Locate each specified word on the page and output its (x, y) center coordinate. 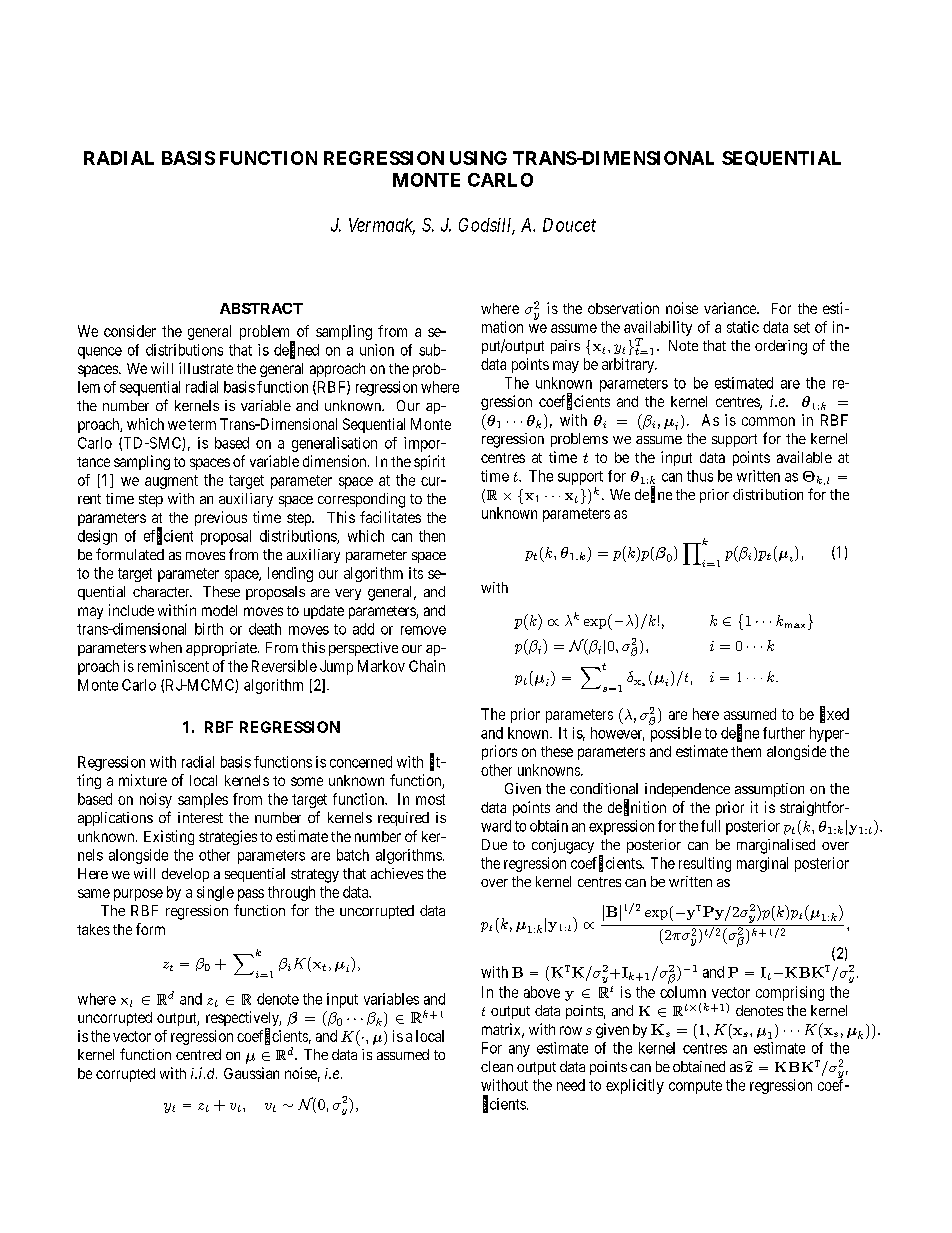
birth (209, 629)
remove (423, 630)
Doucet (569, 225)
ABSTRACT (261, 308)
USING (478, 158)
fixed (834, 714)
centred (198, 1054)
